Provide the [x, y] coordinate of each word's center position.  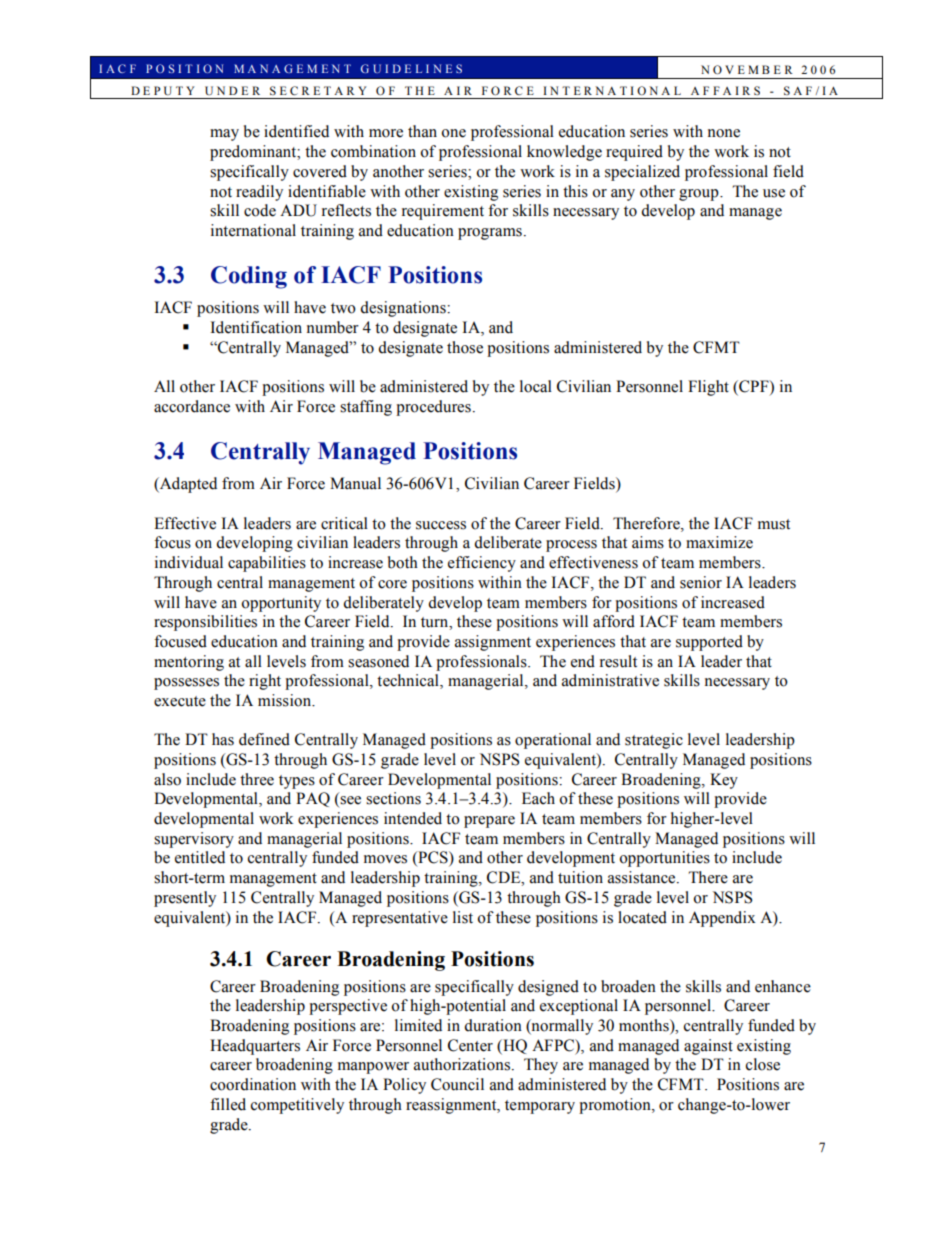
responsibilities [205, 623]
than [422, 131]
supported [709, 643]
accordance [192, 406]
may [224, 135]
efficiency [482, 564]
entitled [200, 857]
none [724, 133]
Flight [708, 388]
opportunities [664, 859]
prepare [489, 822]
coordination [253, 1084]
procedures [433, 408]
